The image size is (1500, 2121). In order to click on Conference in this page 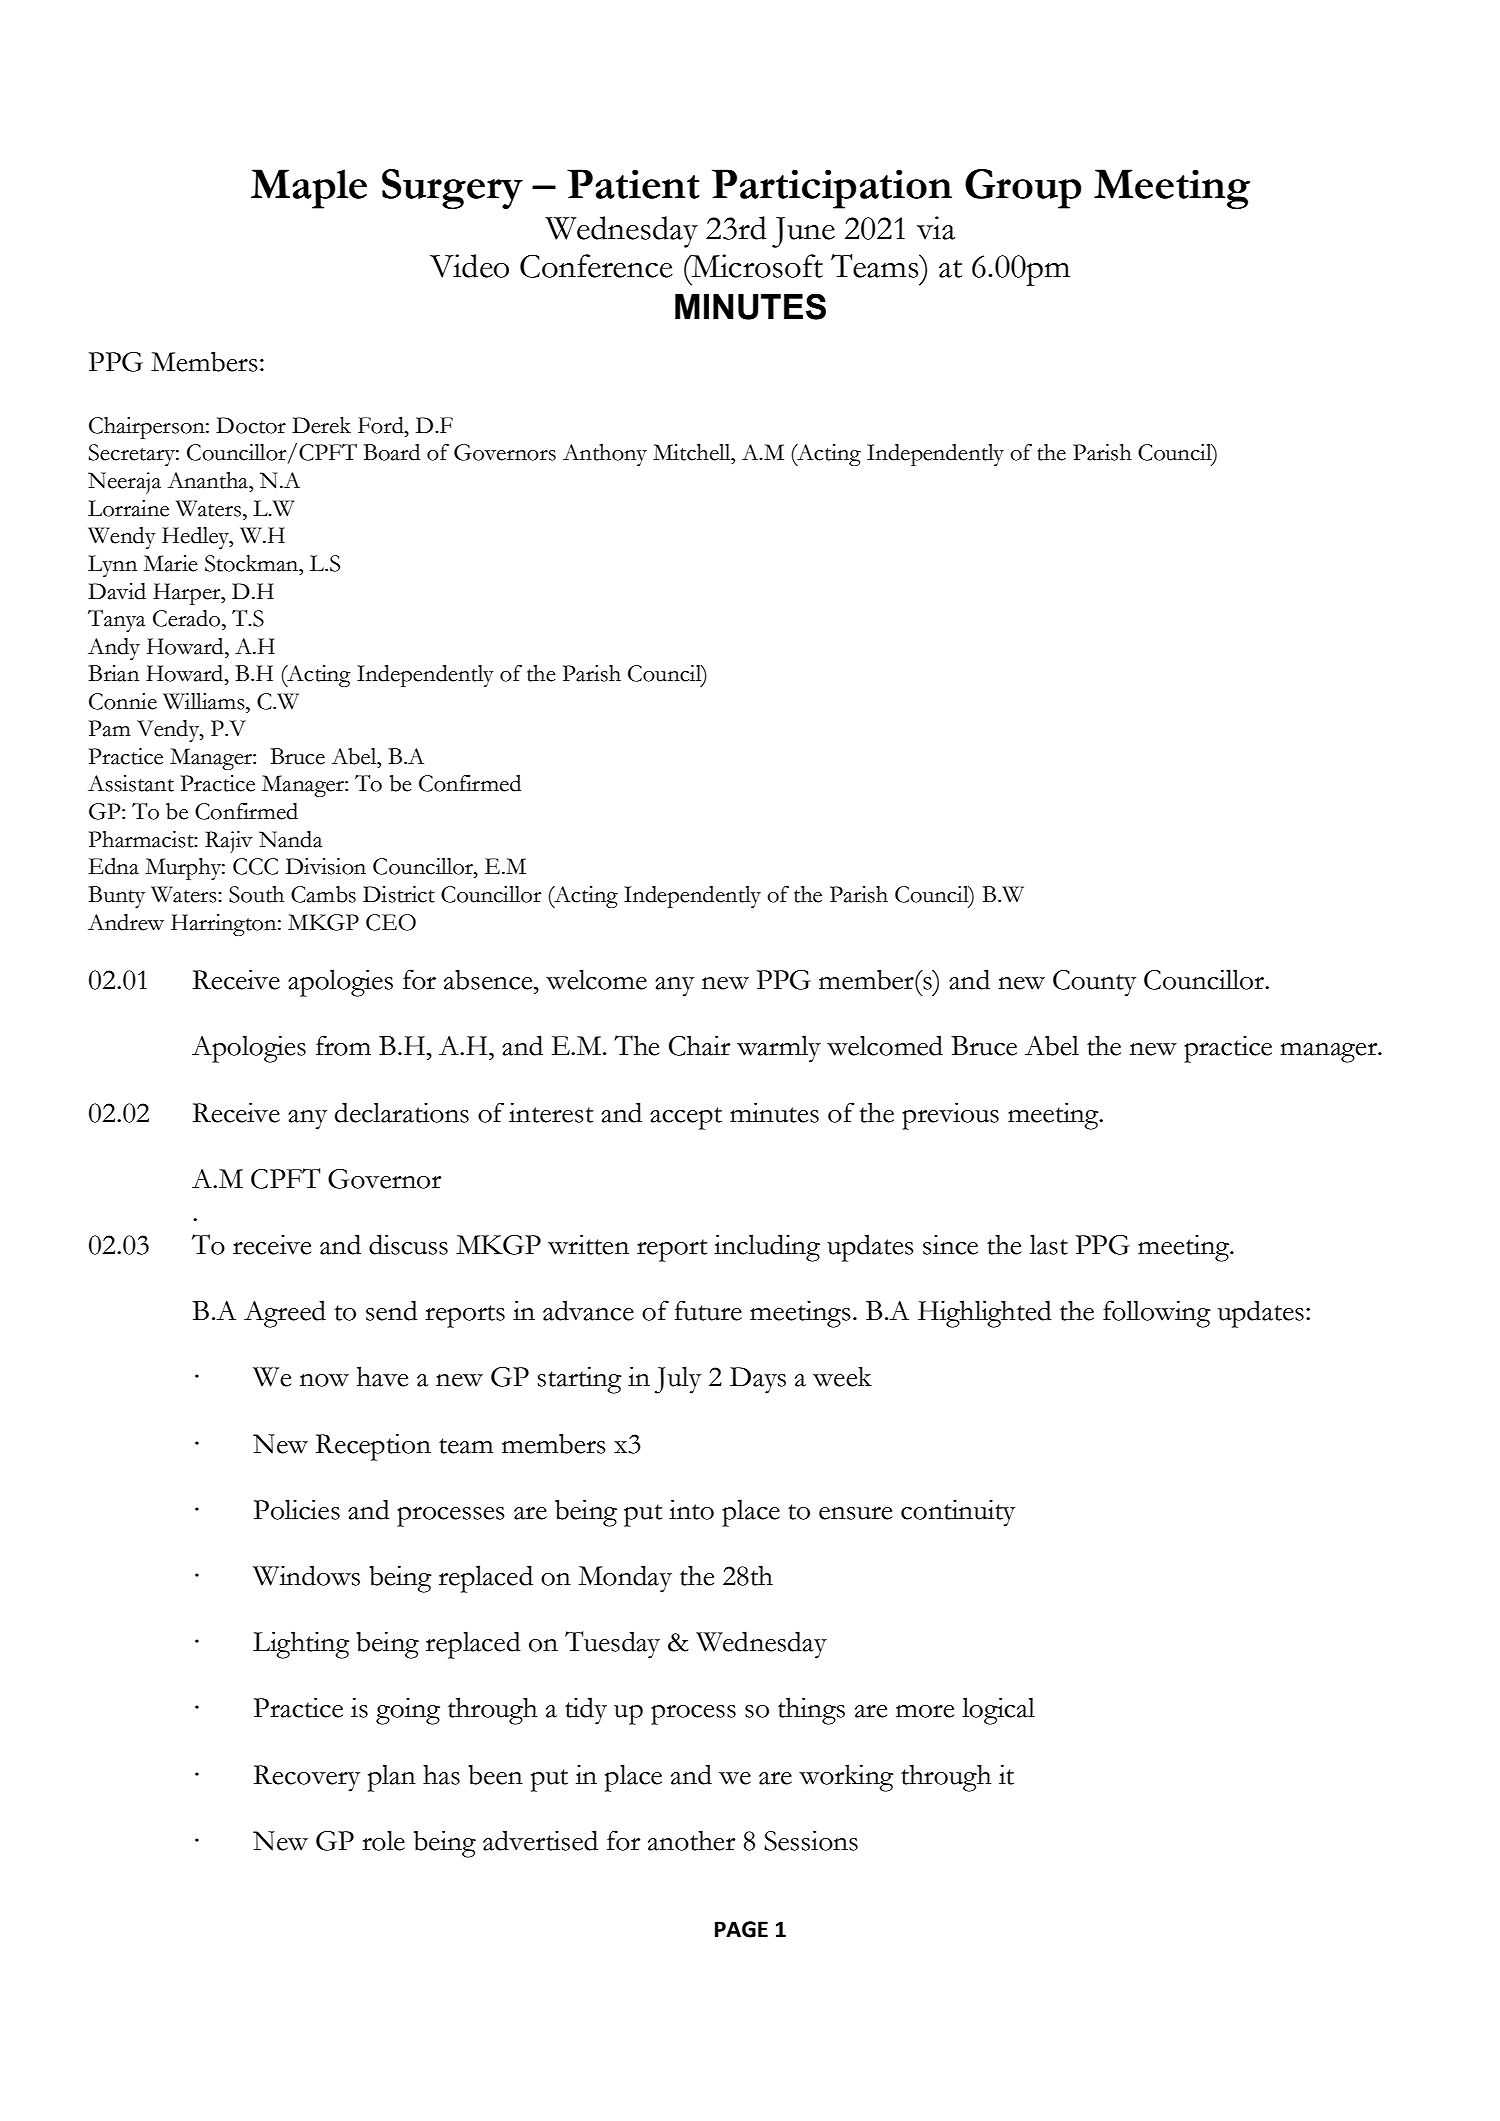, I will do `click(596, 266)`.
